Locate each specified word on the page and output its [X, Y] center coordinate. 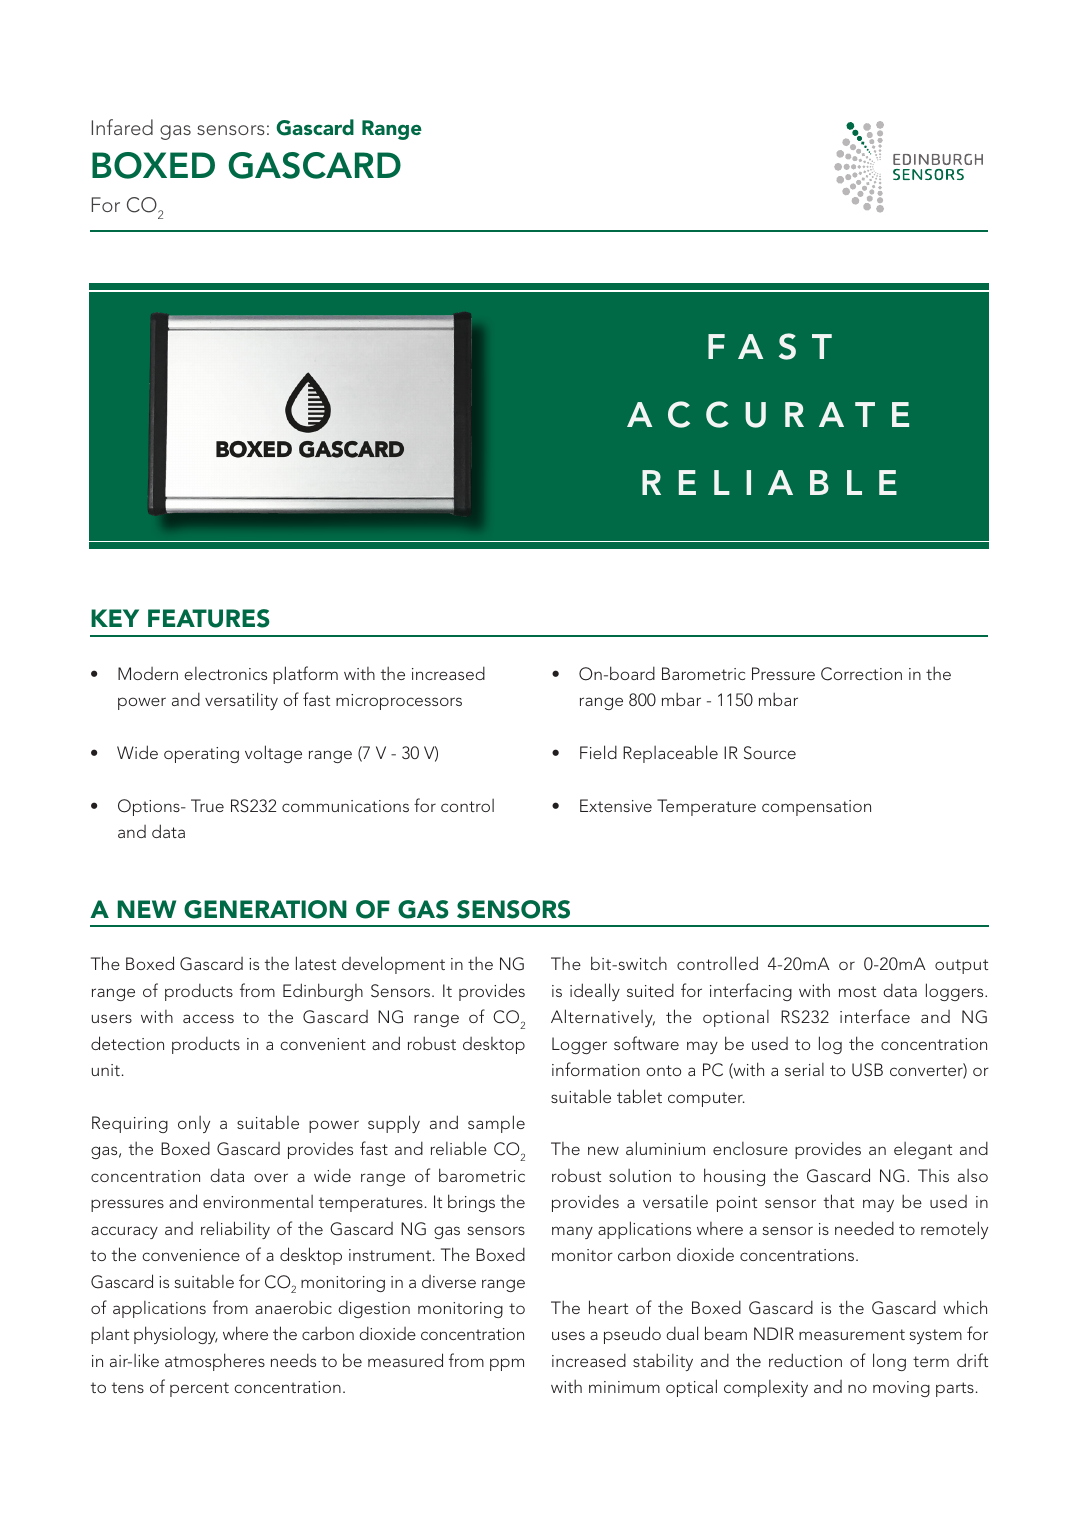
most [857, 991]
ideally [595, 992]
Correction [861, 674]
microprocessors [399, 702]
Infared [122, 127]
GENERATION [265, 909]
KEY [115, 618]
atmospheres [215, 1362]
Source [770, 753]
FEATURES [209, 618]
